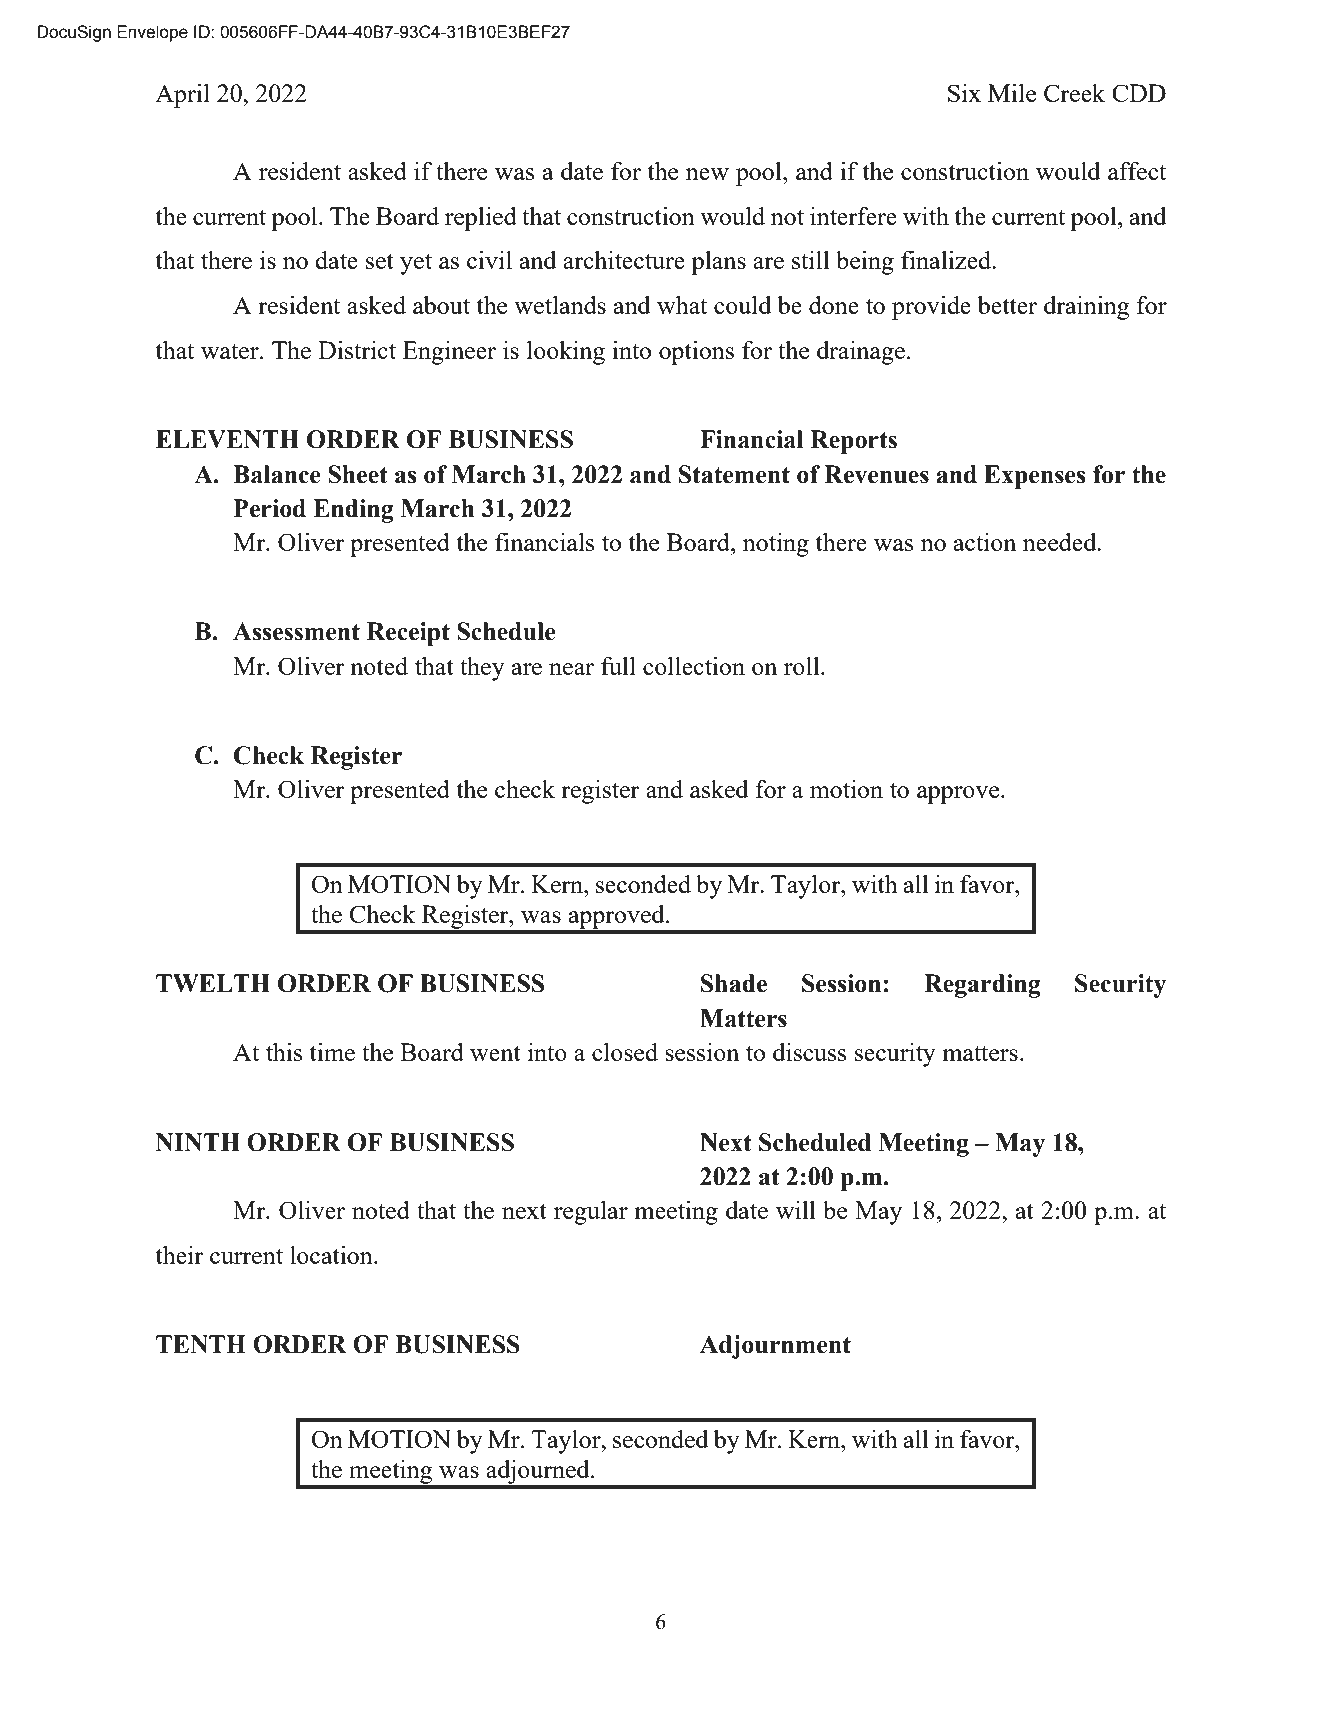 This page has height=1711, width=1322. I want to click on Assessment, so click(296, 631).
